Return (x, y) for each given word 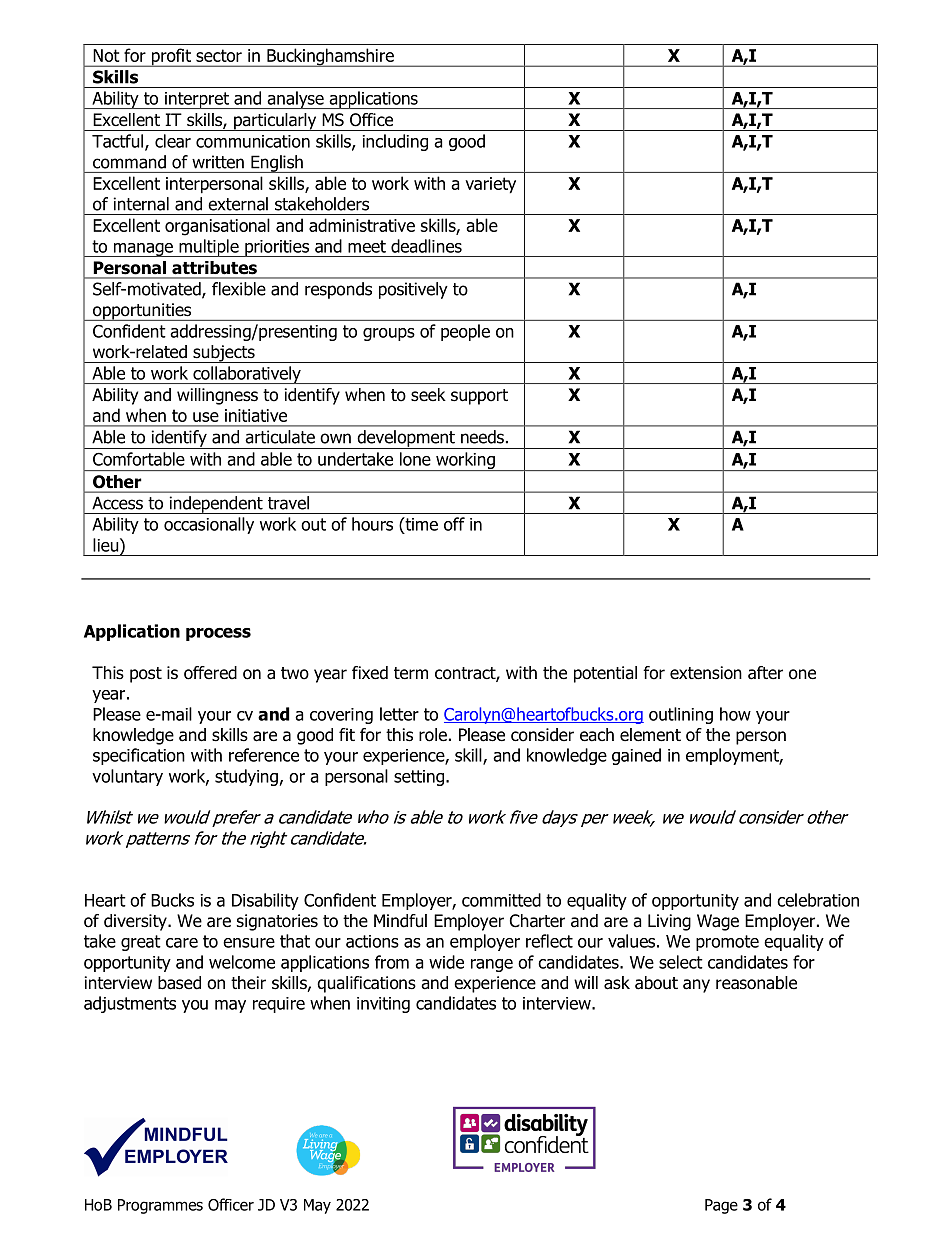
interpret (196, 100)
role (433, 735)
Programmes (160, 1206)
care (182, 943)
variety (490, 185)
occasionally (209, 525)
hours (372, 524)
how (735, 714)
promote (727, 943)
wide (446, 962)
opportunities (142, 312)
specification (139, 756)
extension (706, 673)
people (465, 332)
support (479, 397)
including (395, 142)
